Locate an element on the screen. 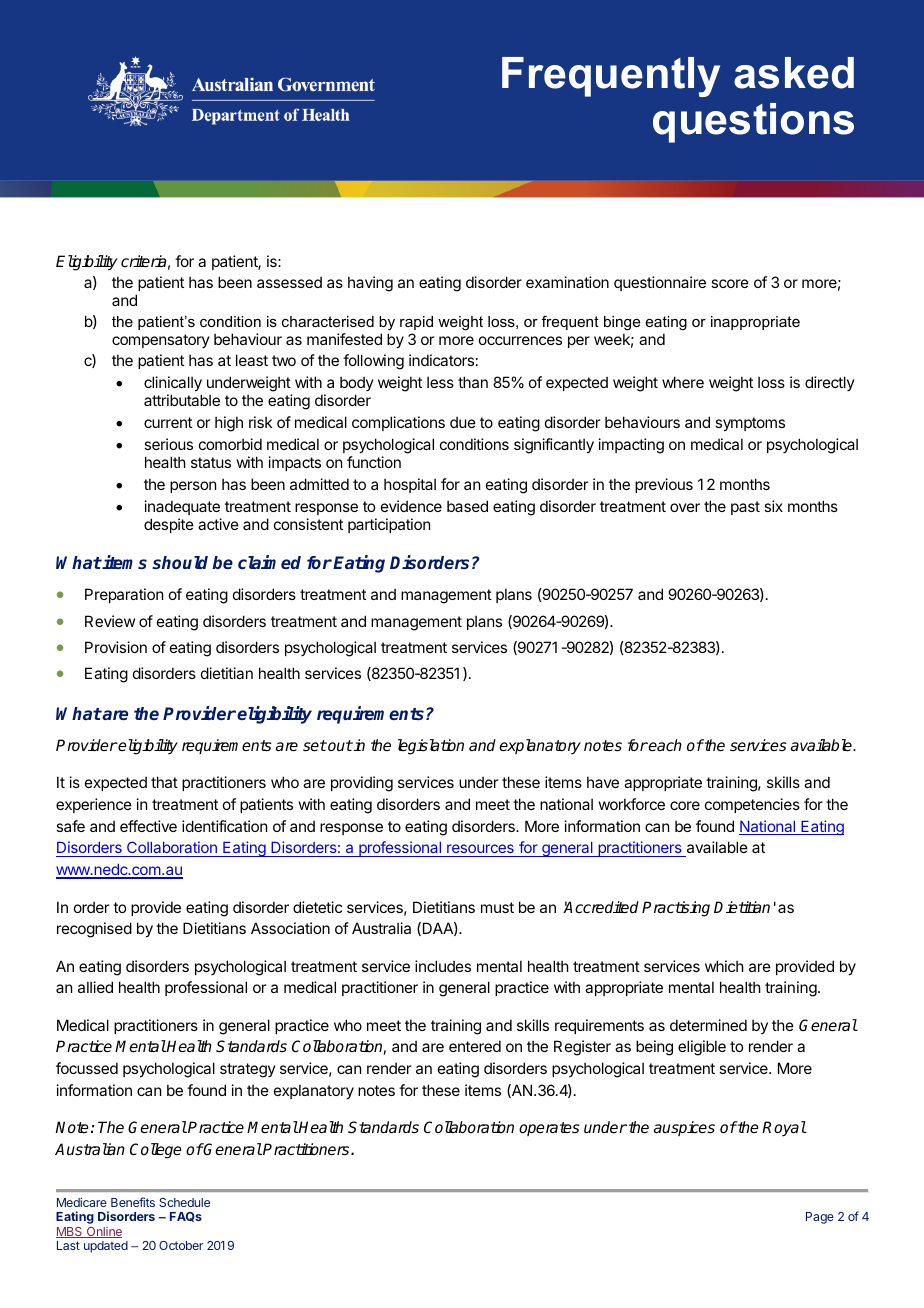 The image size is (924, 1308). legislation is located at coordinates (431, 747).
